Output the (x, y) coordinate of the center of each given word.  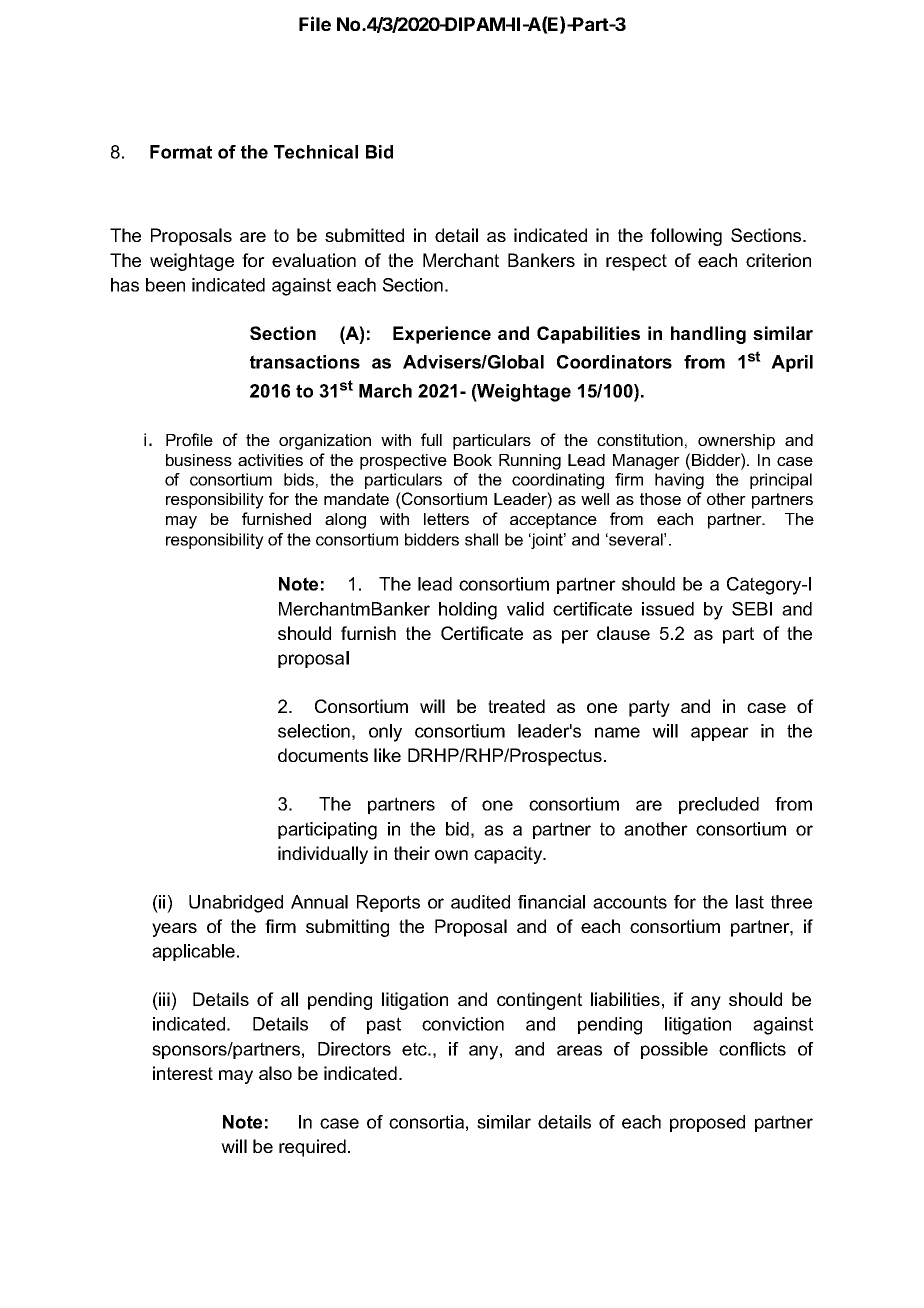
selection (314, 731)
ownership (736, 442)
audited (480, 902)
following (686, 237)
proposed (707, 1123)
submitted (364, 235)
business (199, 460)
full (431, 439)
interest (183, 1073)
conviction (463, 1024)
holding (468, 611)
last (750, 902)
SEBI (752, 609)
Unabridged (236, 904)
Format (181, 152)
